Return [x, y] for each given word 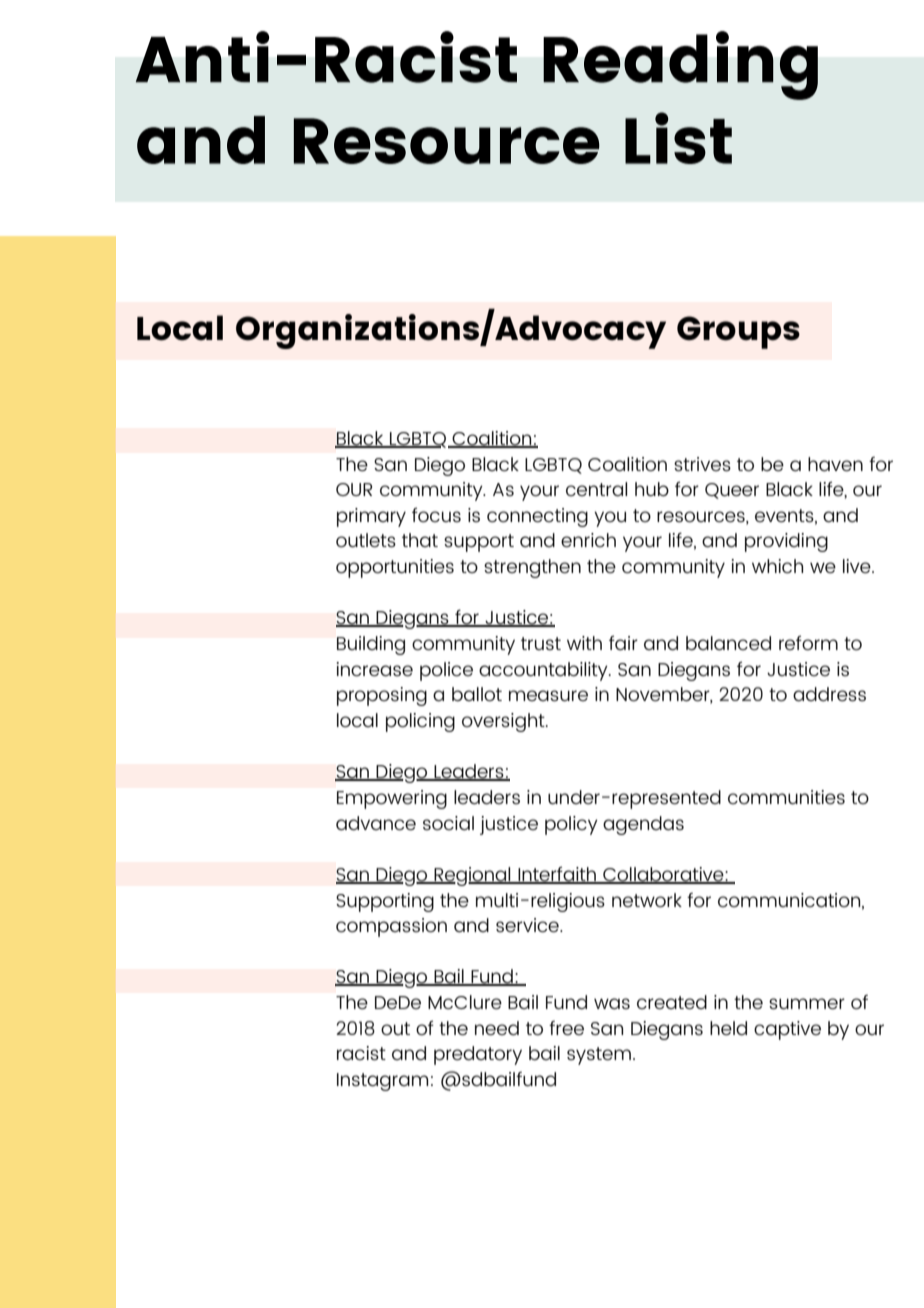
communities [786, 797]
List [678, 138]
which [777, 566]
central [596, 489]
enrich [588, 540]
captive [787, 1030]
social [448, 823]
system [599, 1056]
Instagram [382, 1082]
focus [436, 514]
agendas [643, 825]
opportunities [395, 568]
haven [835, 464]
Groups [738, 332]
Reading [680, 65]
